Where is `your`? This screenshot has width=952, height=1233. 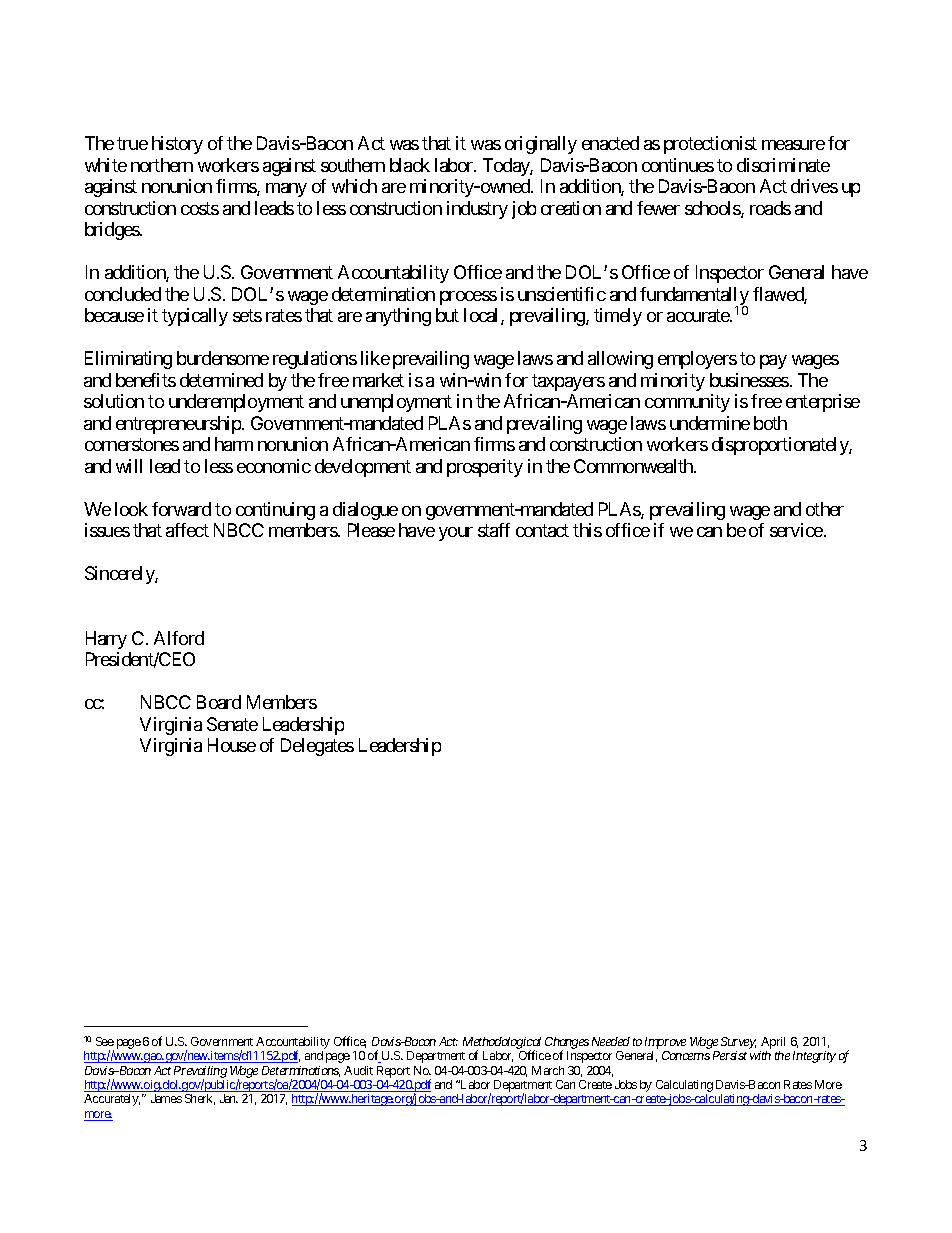 your is located at coordinates (456, 534).
